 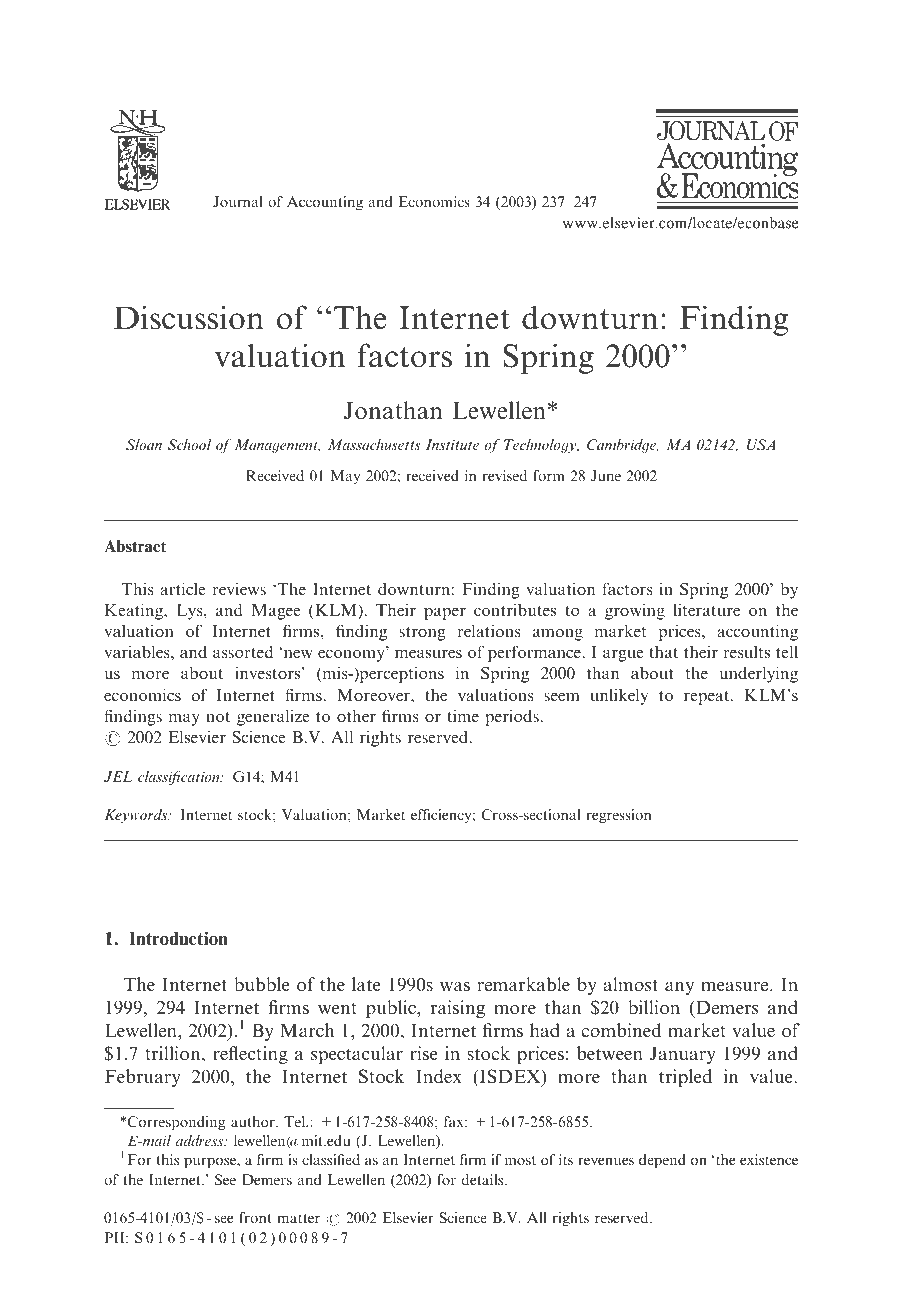 I want to click on Introduction, so click(x=178, y=938).
